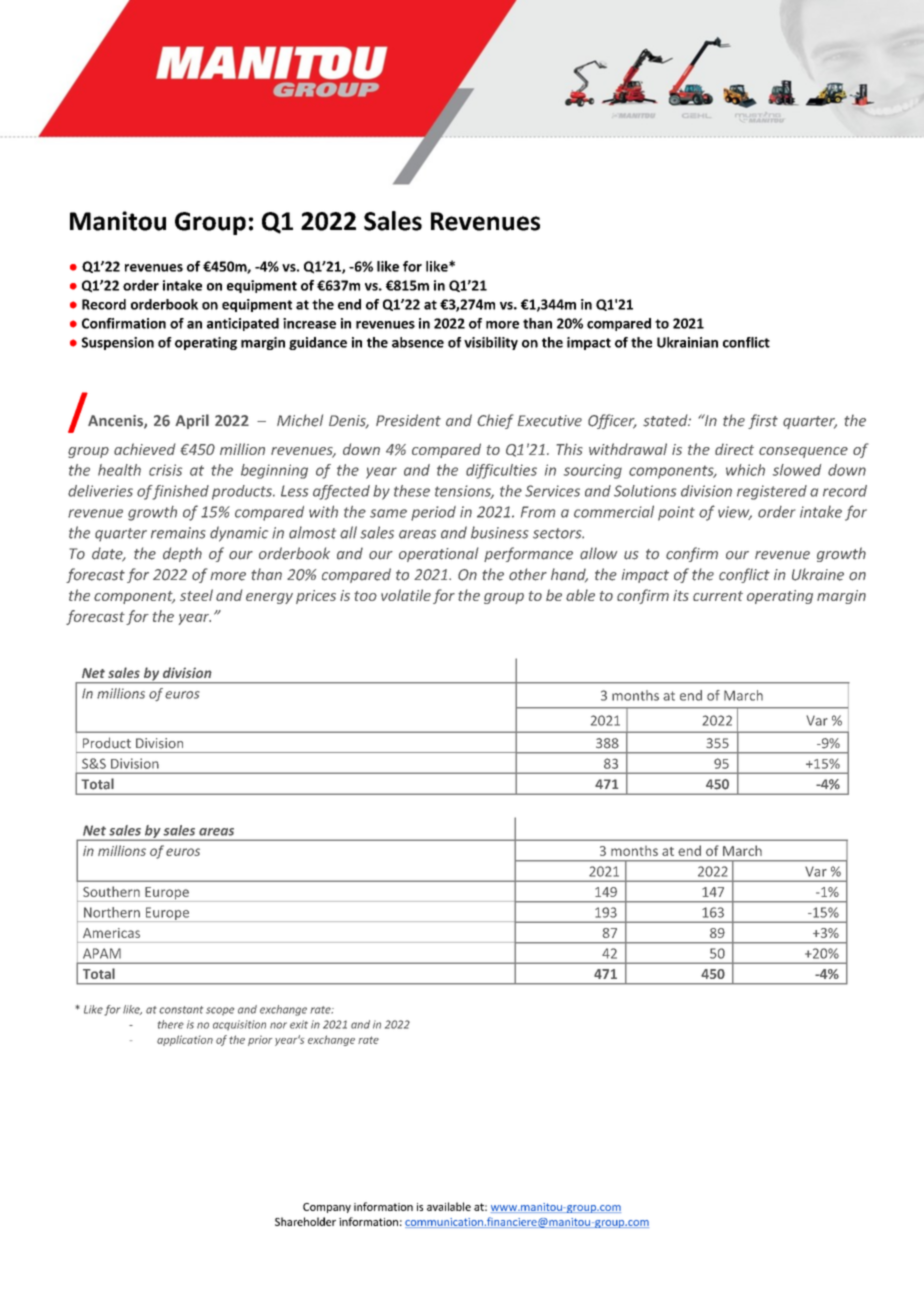  What do you see at coordinates (406, 595) in the image?
I see `volatile` at bounding box center [406, 595].
